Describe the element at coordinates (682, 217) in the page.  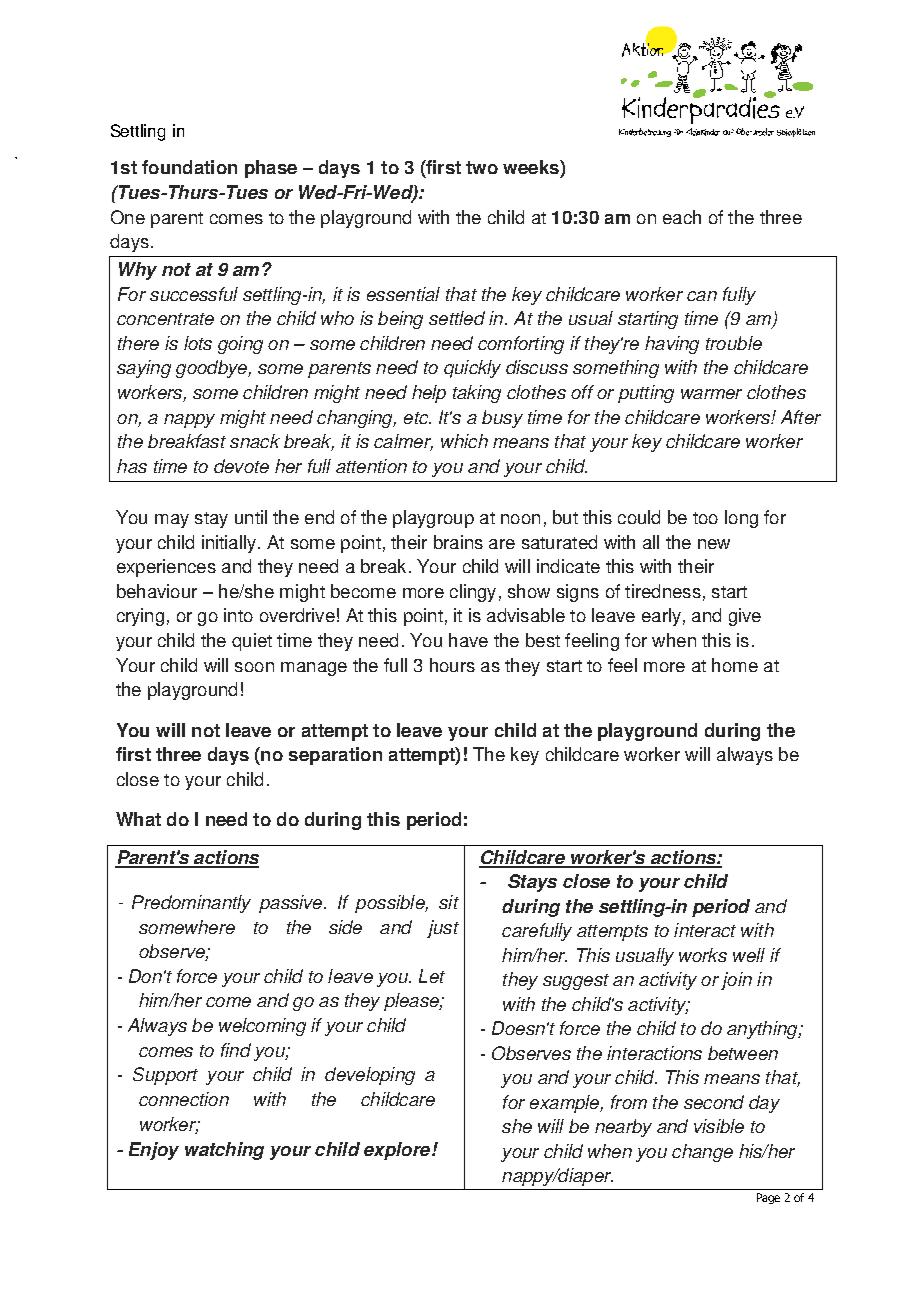
I see `each` at that location.
